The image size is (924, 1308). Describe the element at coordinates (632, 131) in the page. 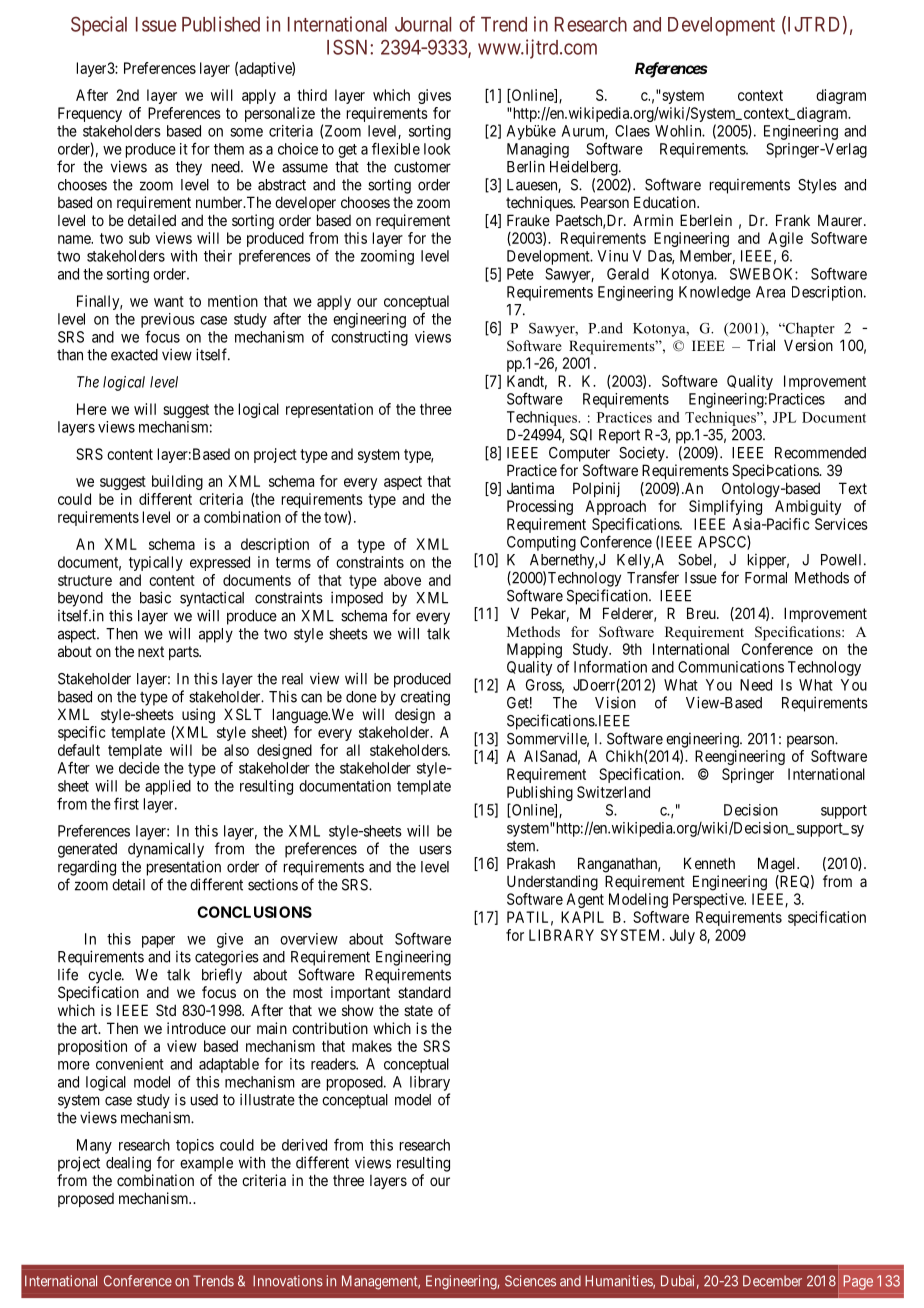

I see `Claes` at that location.
